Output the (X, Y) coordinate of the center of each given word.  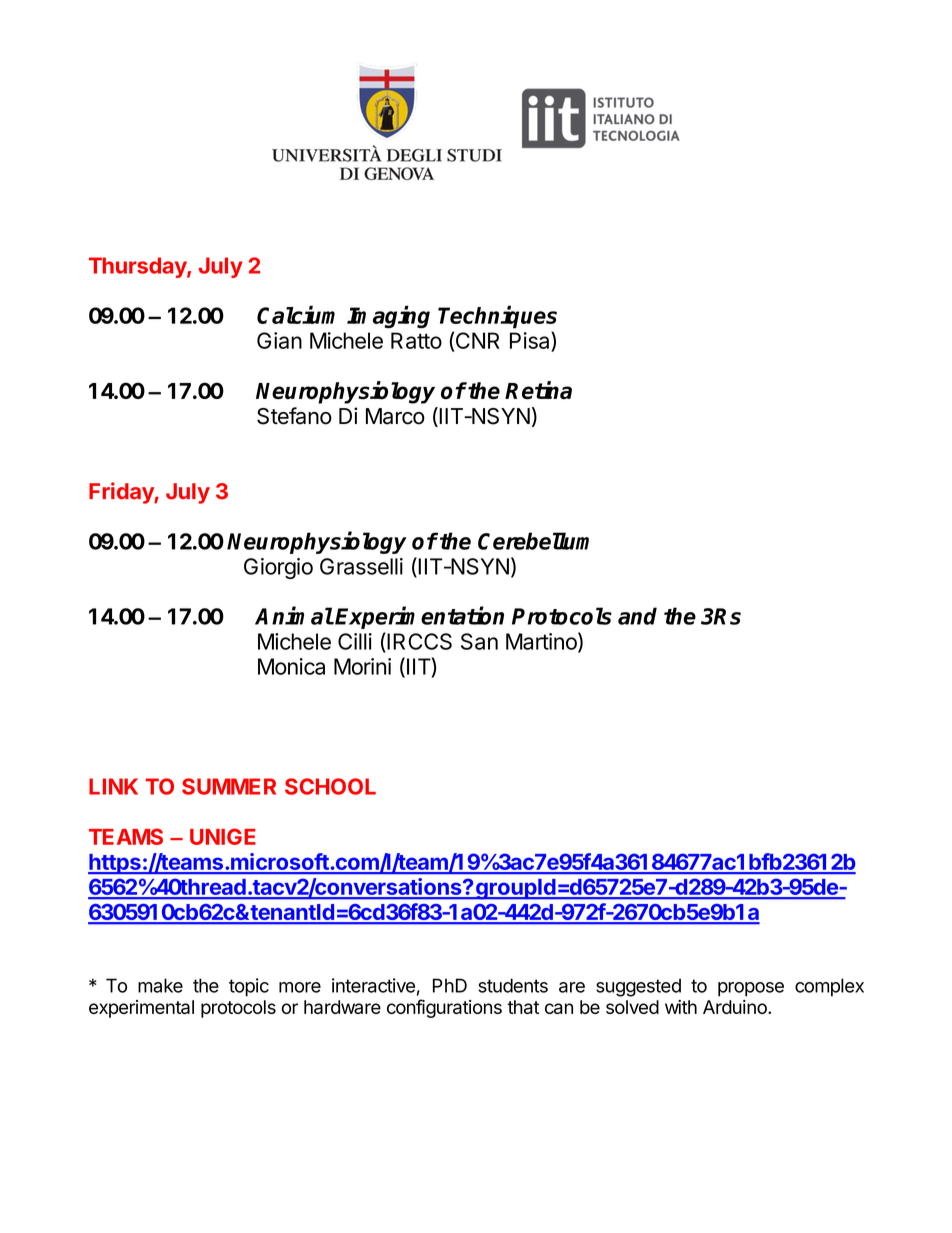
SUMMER (229, 786)
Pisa (531, 340)
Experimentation (419, 617)
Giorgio (278, 568)
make (160, 985)
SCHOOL (330, 786)
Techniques (497, 317)
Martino (542, 642)
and (637, 616)
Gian (279, 340)
